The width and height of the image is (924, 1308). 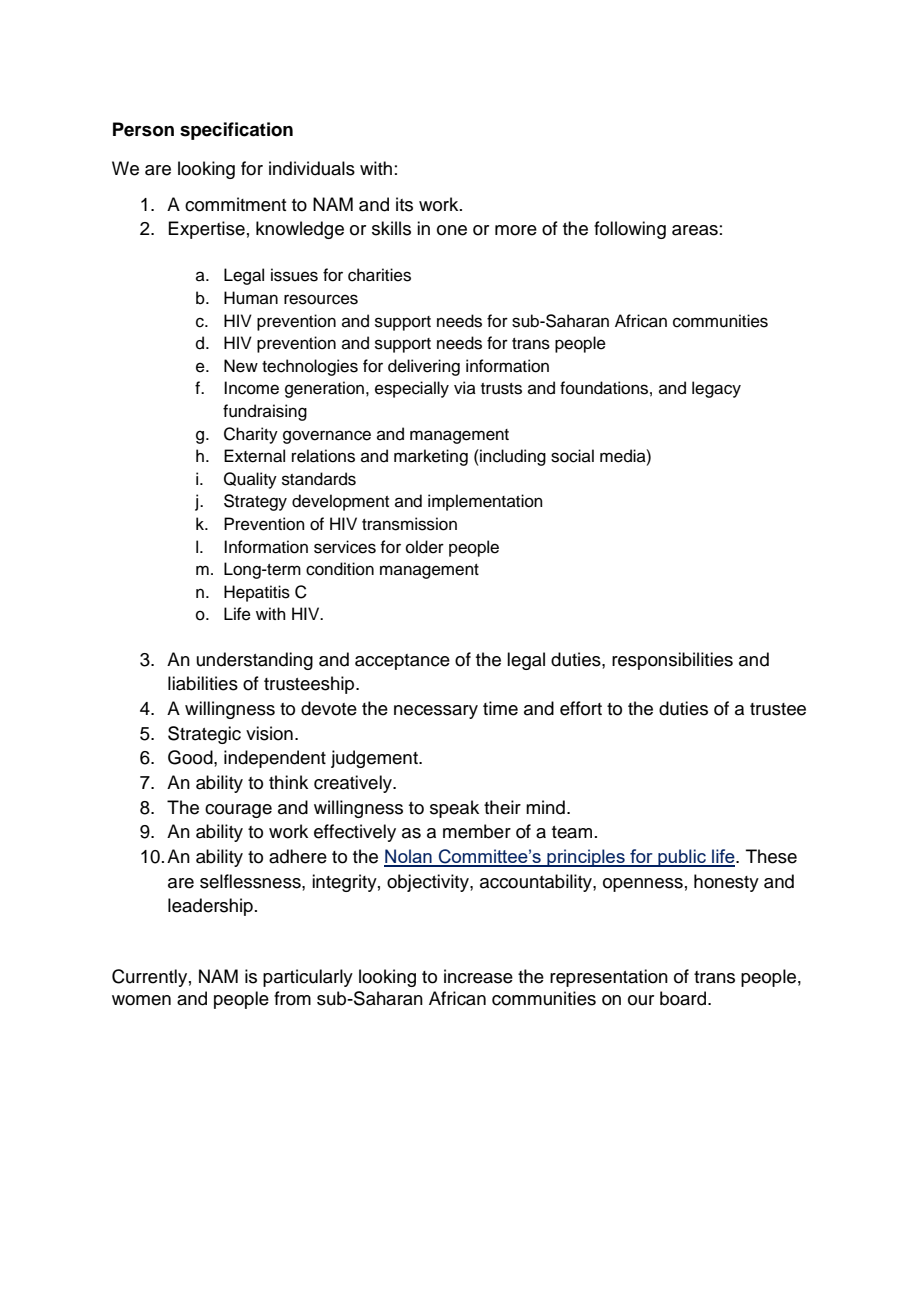 What do you see at coordinates (292, 998) in the image?
I see `from` at bounding box center [292, 998].
